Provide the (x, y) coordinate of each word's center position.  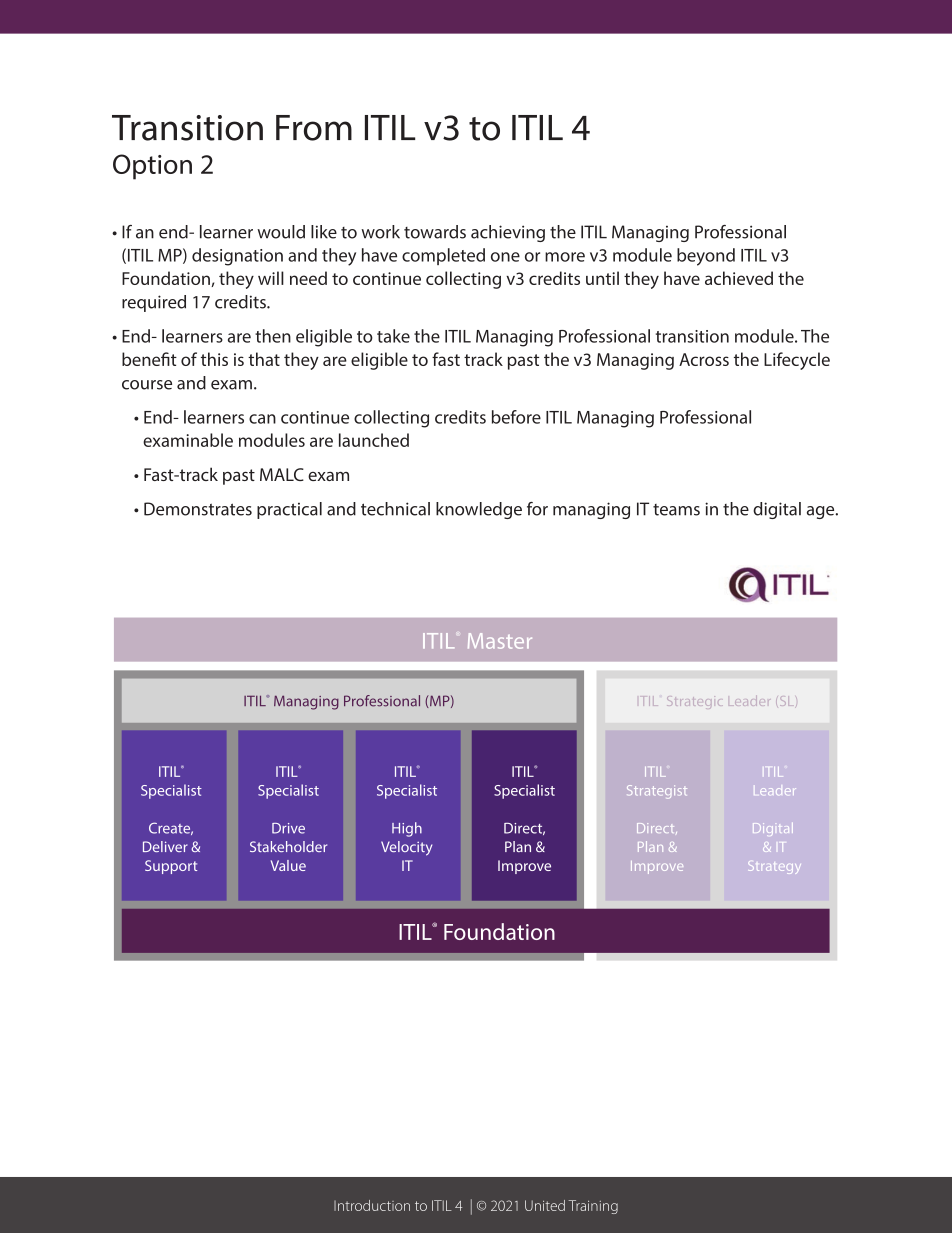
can (262, 419)
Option (152, 167)
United (545, 1205)
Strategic (693, 701)
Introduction (372, 1205)
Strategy (774, 867)
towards (435, 232)
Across (704, 359)
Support (171, 867)
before (516, 417)
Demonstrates (198, 509)
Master (500, 641)
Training (593, 1207)
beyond (706, 257)
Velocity (406, 848)
